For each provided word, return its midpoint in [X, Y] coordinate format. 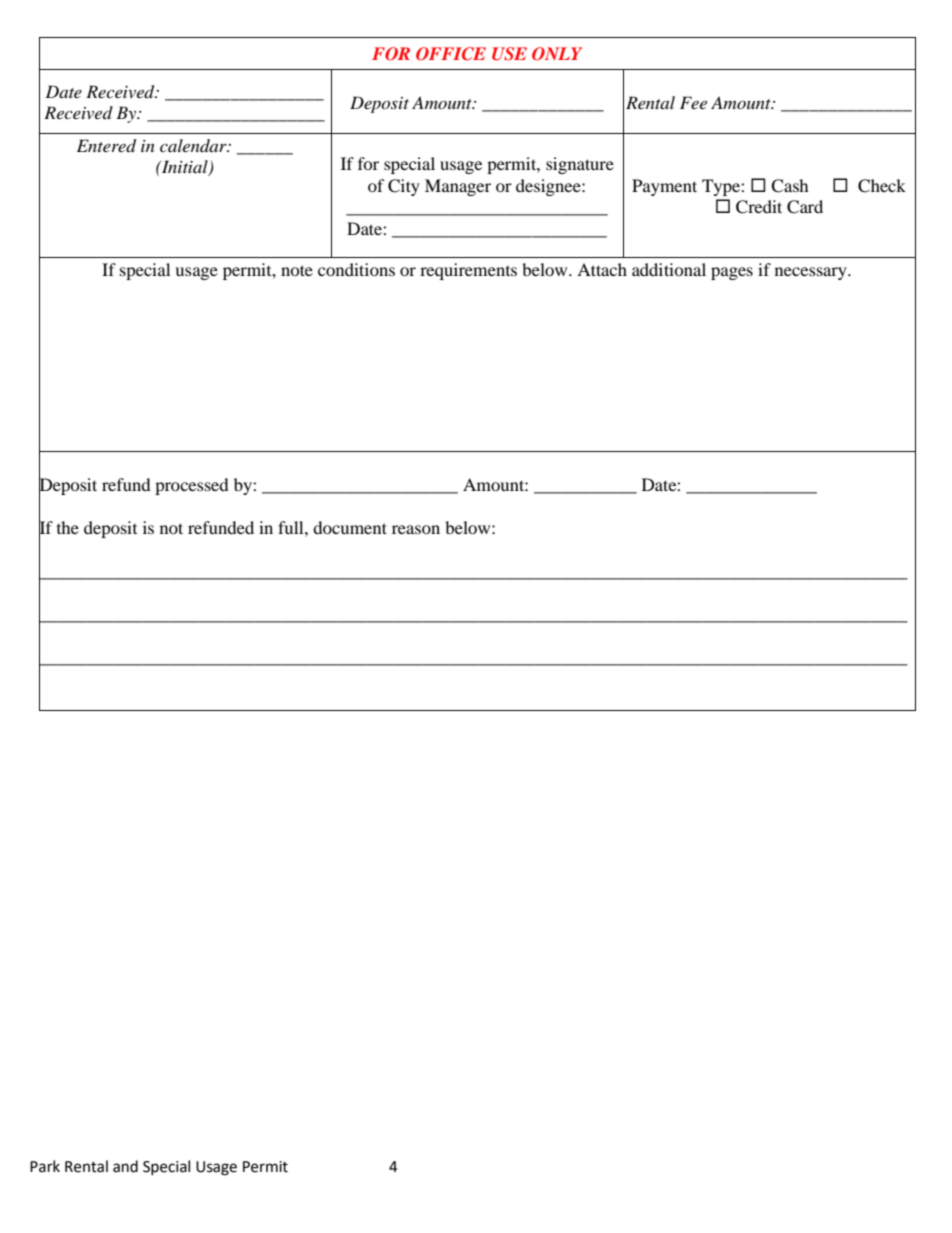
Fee [693, 102]
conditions [356, 269]
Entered [106, 146]
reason [416, 529]
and [125, 1166]
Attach [602, 269]
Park [45, 1166]
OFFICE [451, 54]
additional [669, 269]
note [297, 270]
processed [192, 486]
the [68, 527]
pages [732, 273]
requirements [468, 271]
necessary [812, 273]
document [350, 527]
